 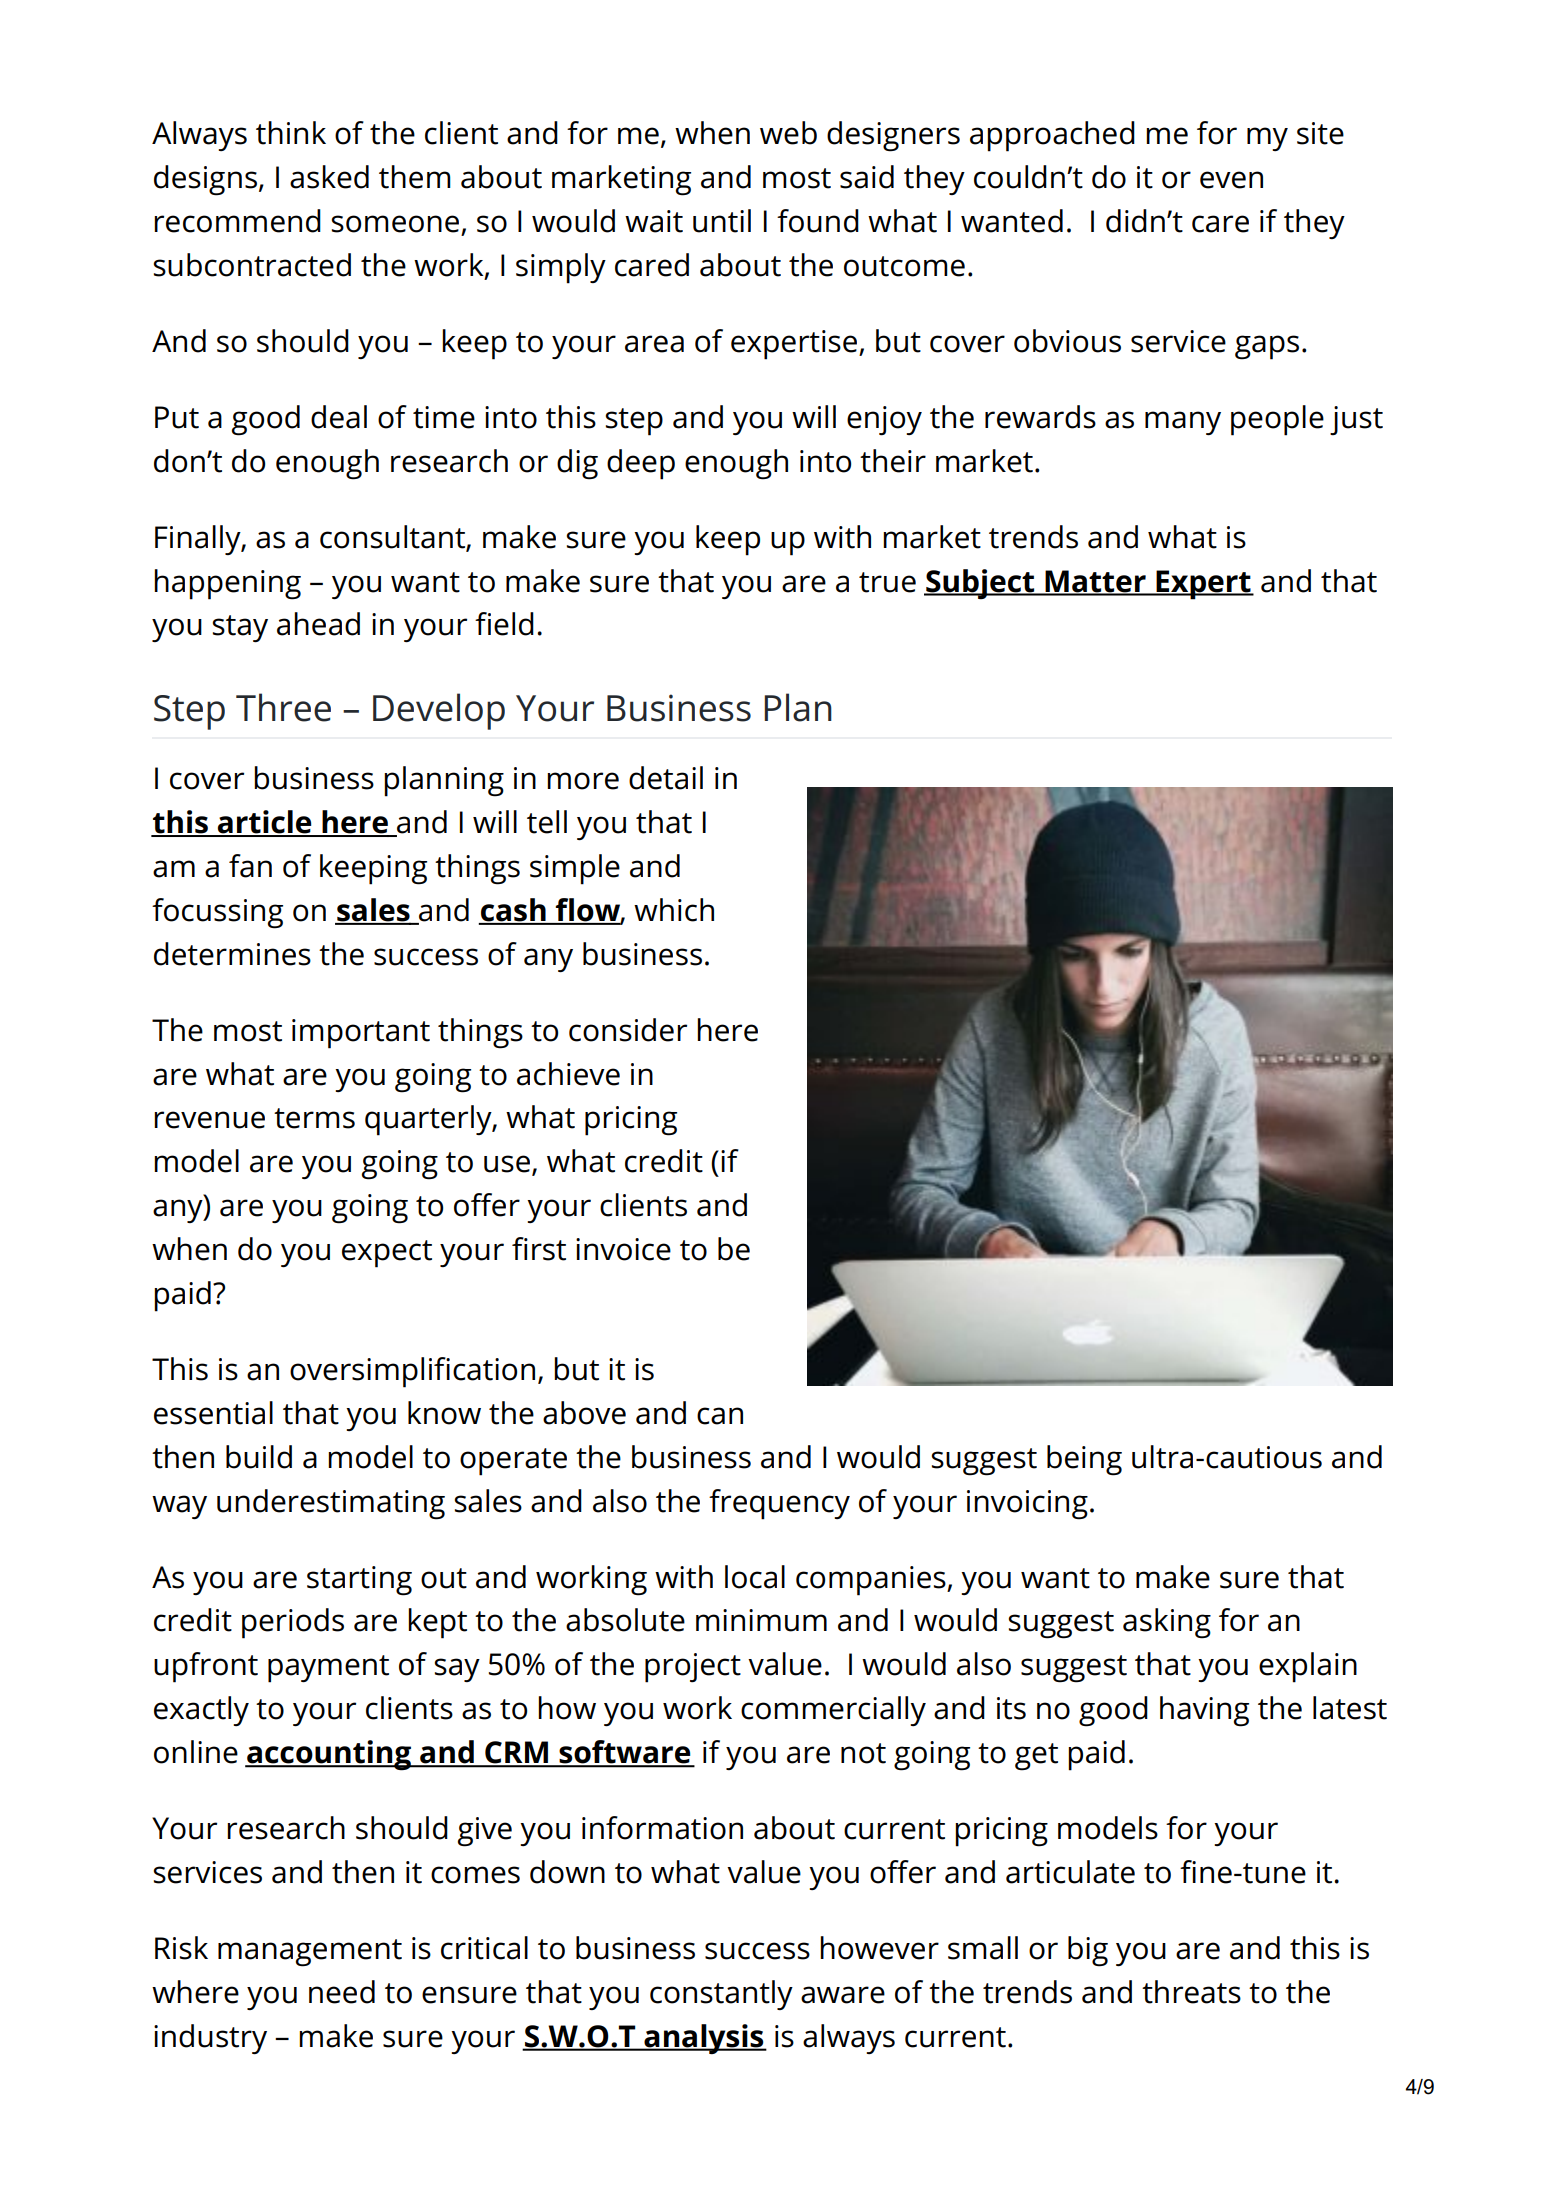 What do you see at coordinates (329, 177) in the screenshot?
I see `asked` at bounding box center [329, 177].
